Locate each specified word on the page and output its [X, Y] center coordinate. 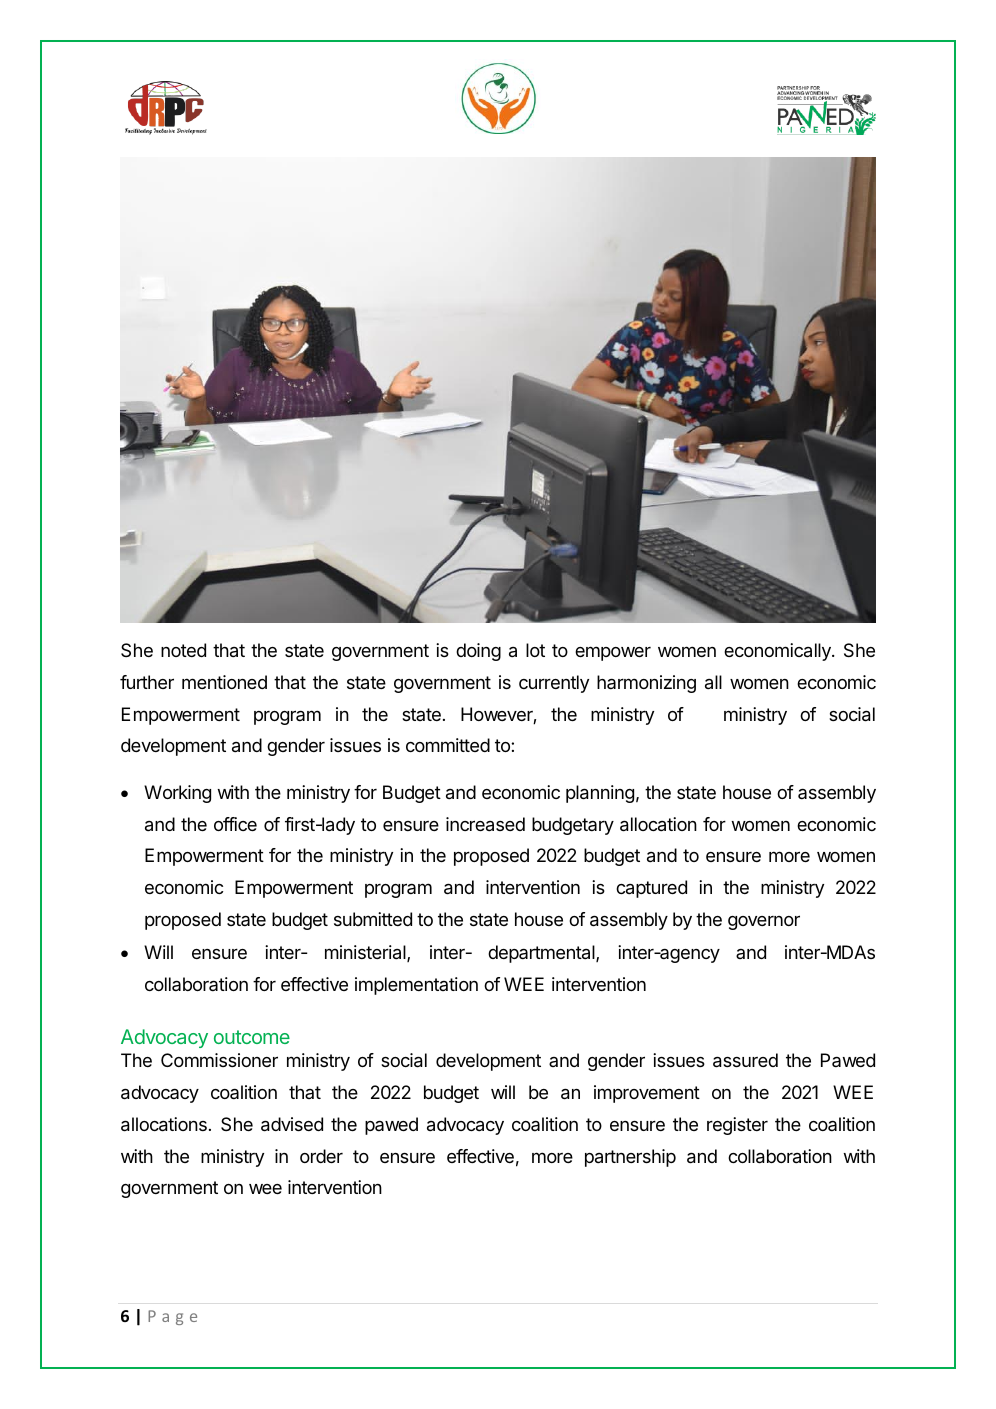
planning [600, 794]
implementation [416, 986]
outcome [252, 1037]
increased [485, 824]
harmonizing [646, 684]
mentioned [224, 682]
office [235, 824]
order [321, 1156]
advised [292, 1124]
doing [478, 652]
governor [764, 922]
